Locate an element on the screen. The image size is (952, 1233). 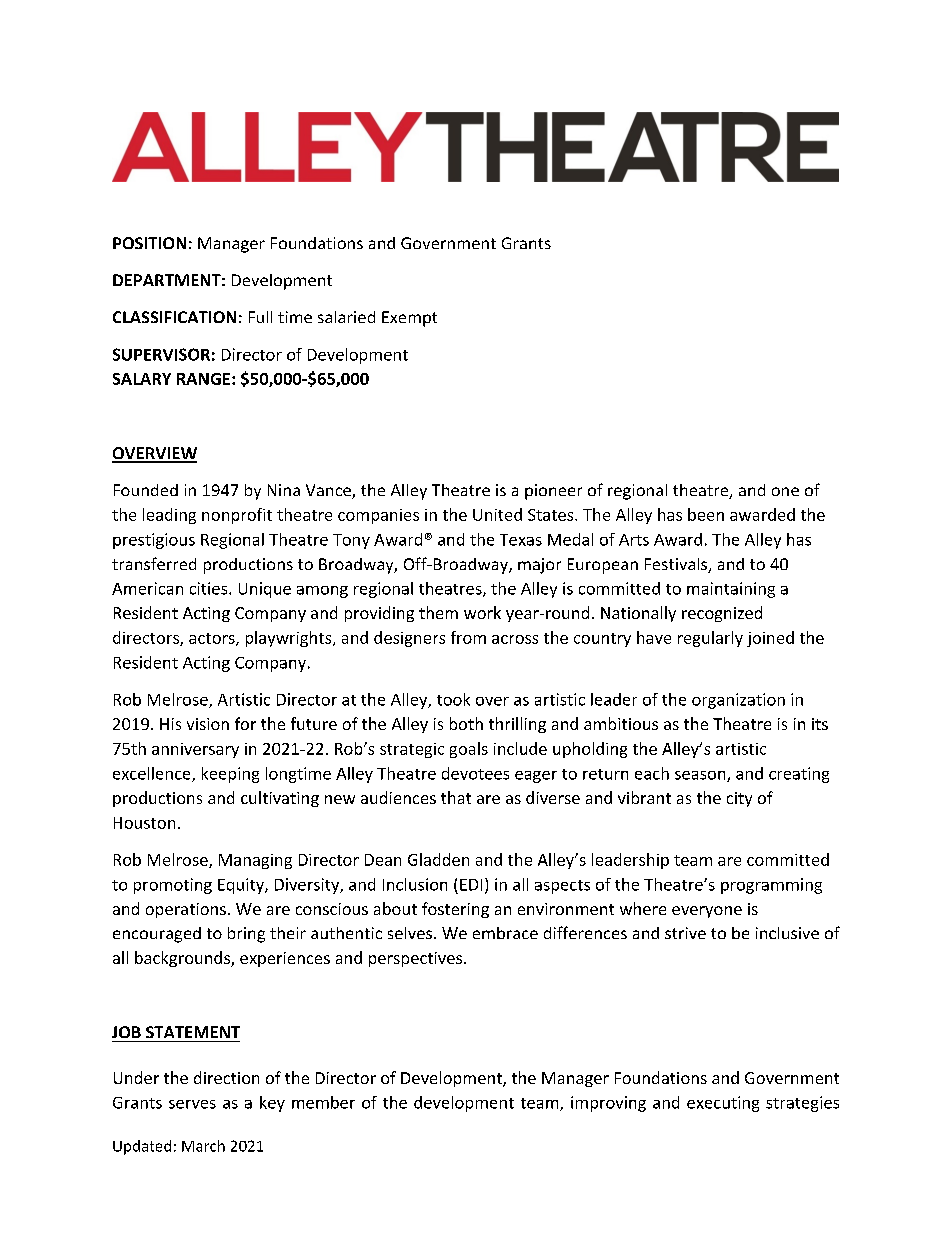
everyone is located at coordinates (707, 912).
